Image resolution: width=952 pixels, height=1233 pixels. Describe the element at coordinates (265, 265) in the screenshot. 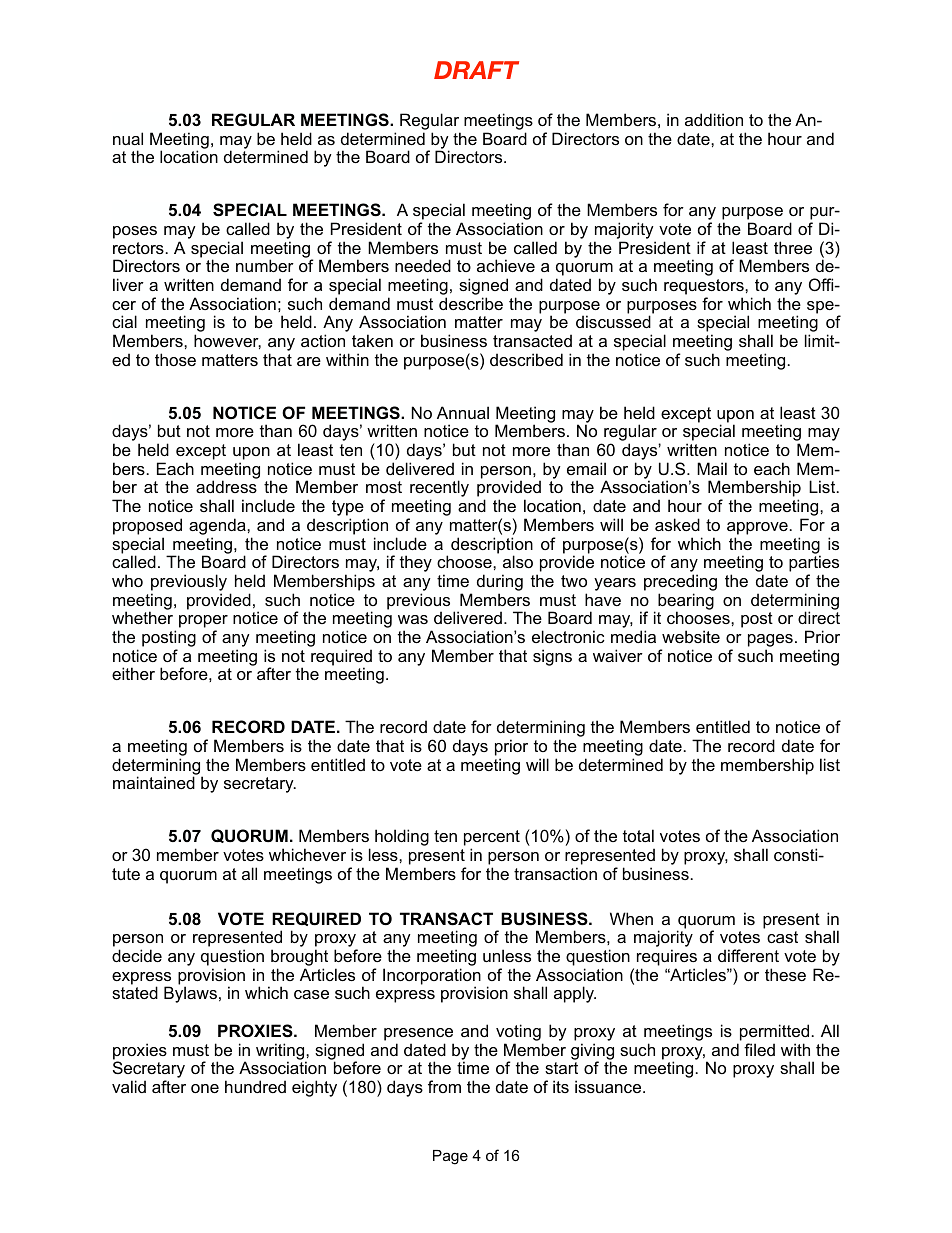

I see `number` at that location.
